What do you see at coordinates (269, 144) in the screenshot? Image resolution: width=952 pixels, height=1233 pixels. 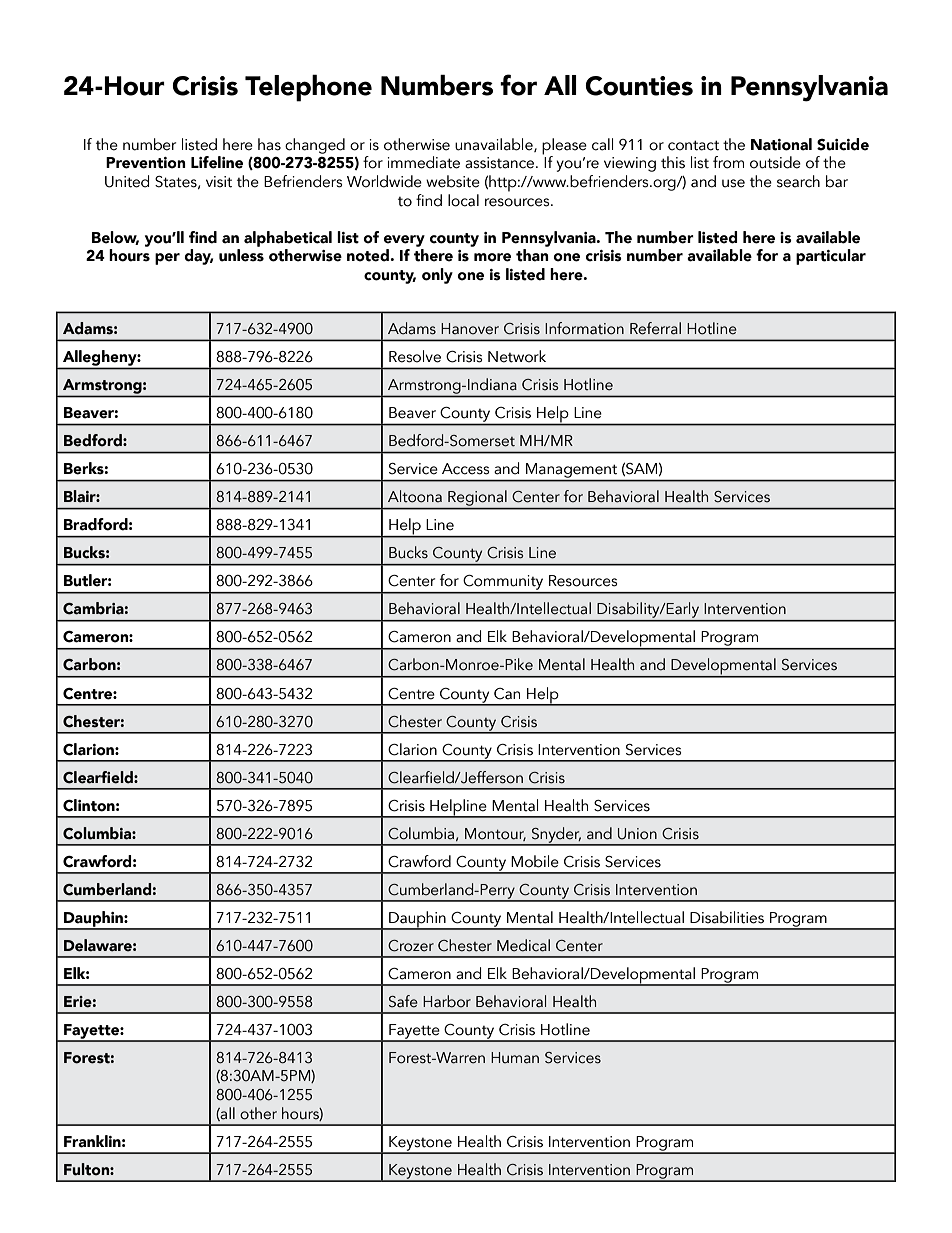 I see `has` at bounding box center [269, 144].
